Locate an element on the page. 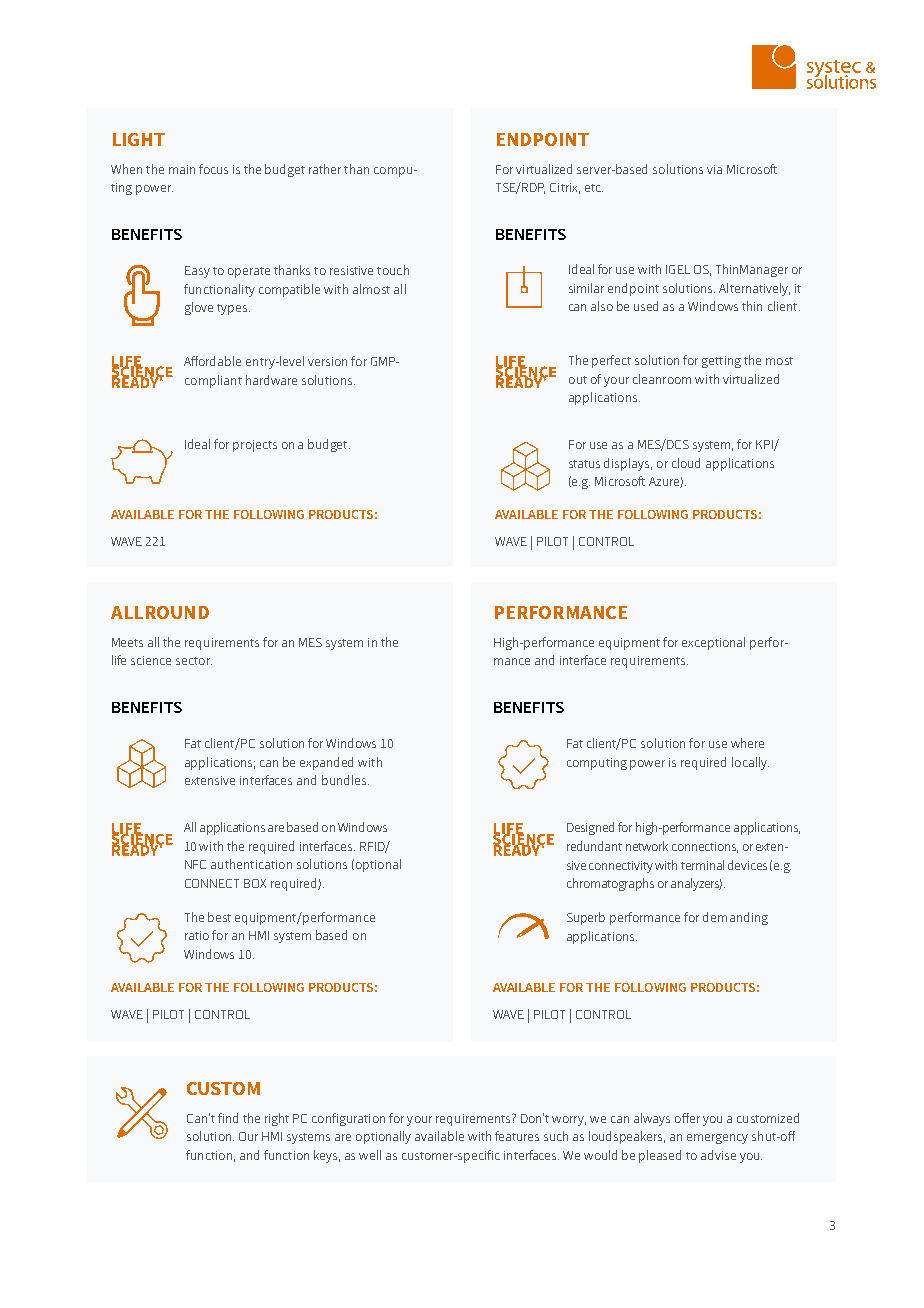 This image has width=924, height=1308. rather is located at coordinates (325, 169).
